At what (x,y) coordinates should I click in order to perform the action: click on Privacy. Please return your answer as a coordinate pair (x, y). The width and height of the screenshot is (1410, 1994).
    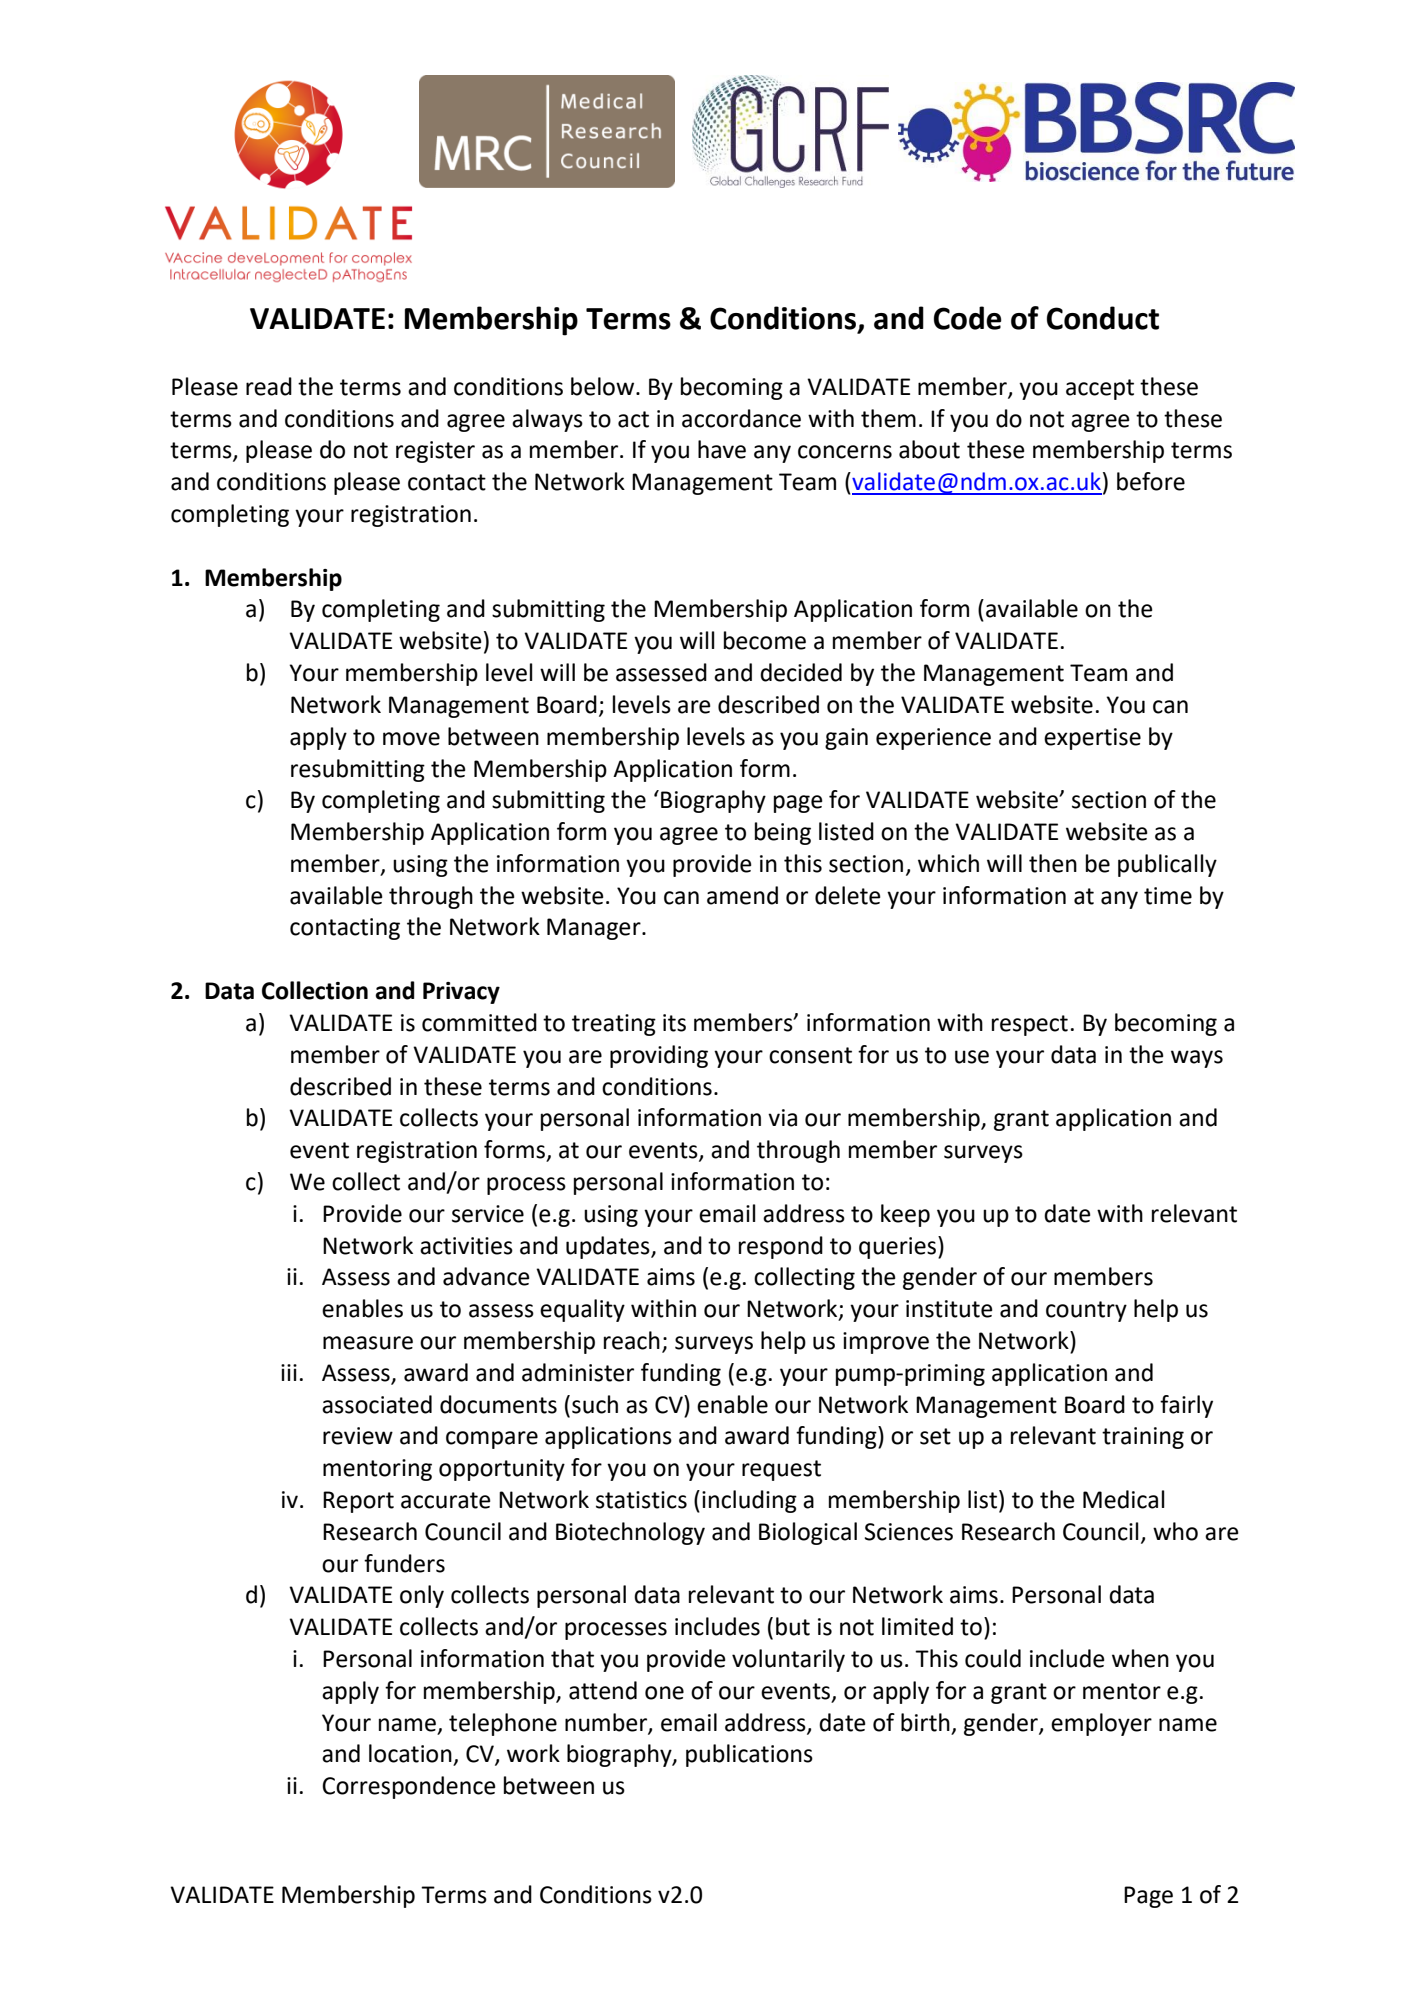
    Looking at the image, I should click on (461, 993).
